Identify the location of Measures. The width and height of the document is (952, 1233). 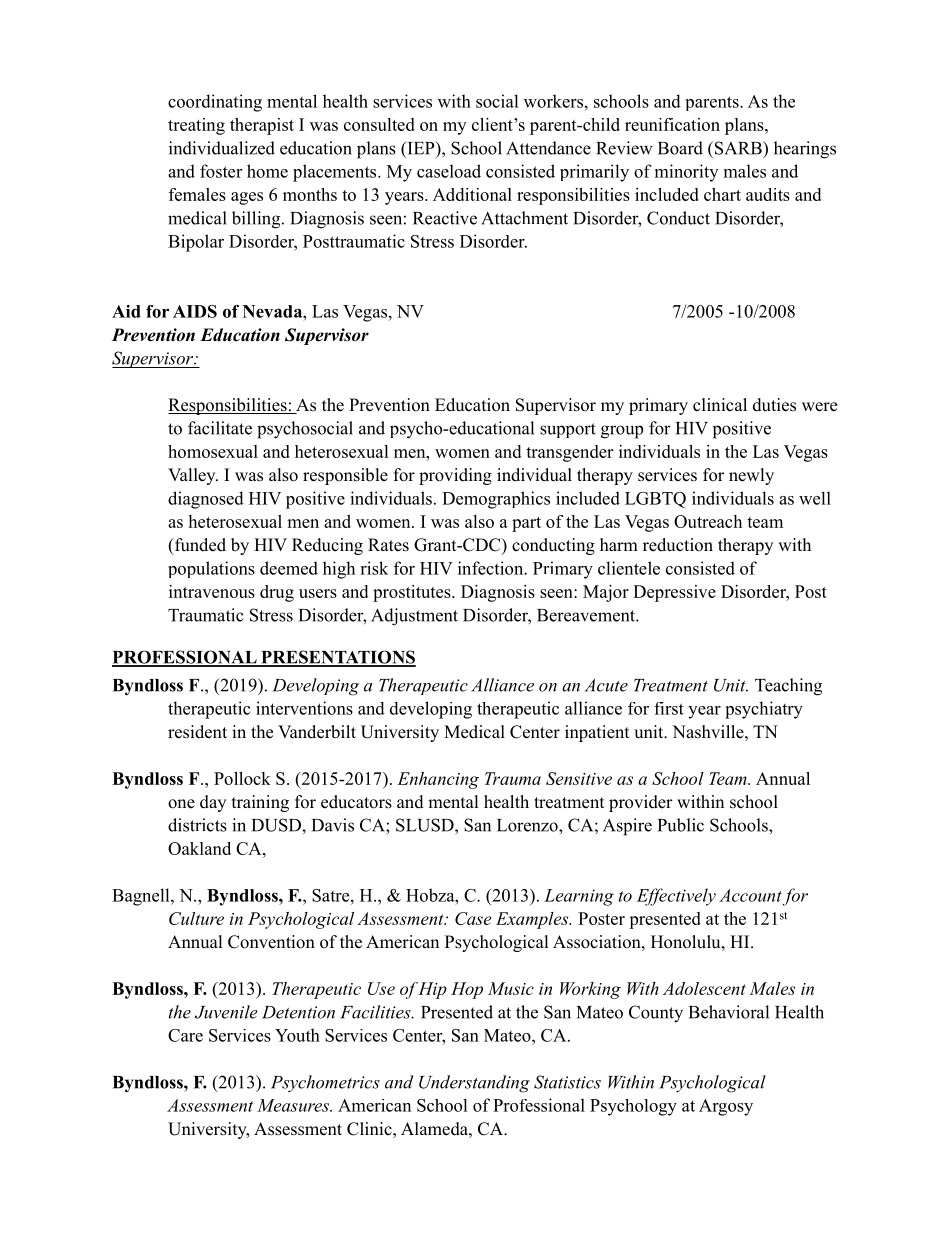
(294, 1105).
